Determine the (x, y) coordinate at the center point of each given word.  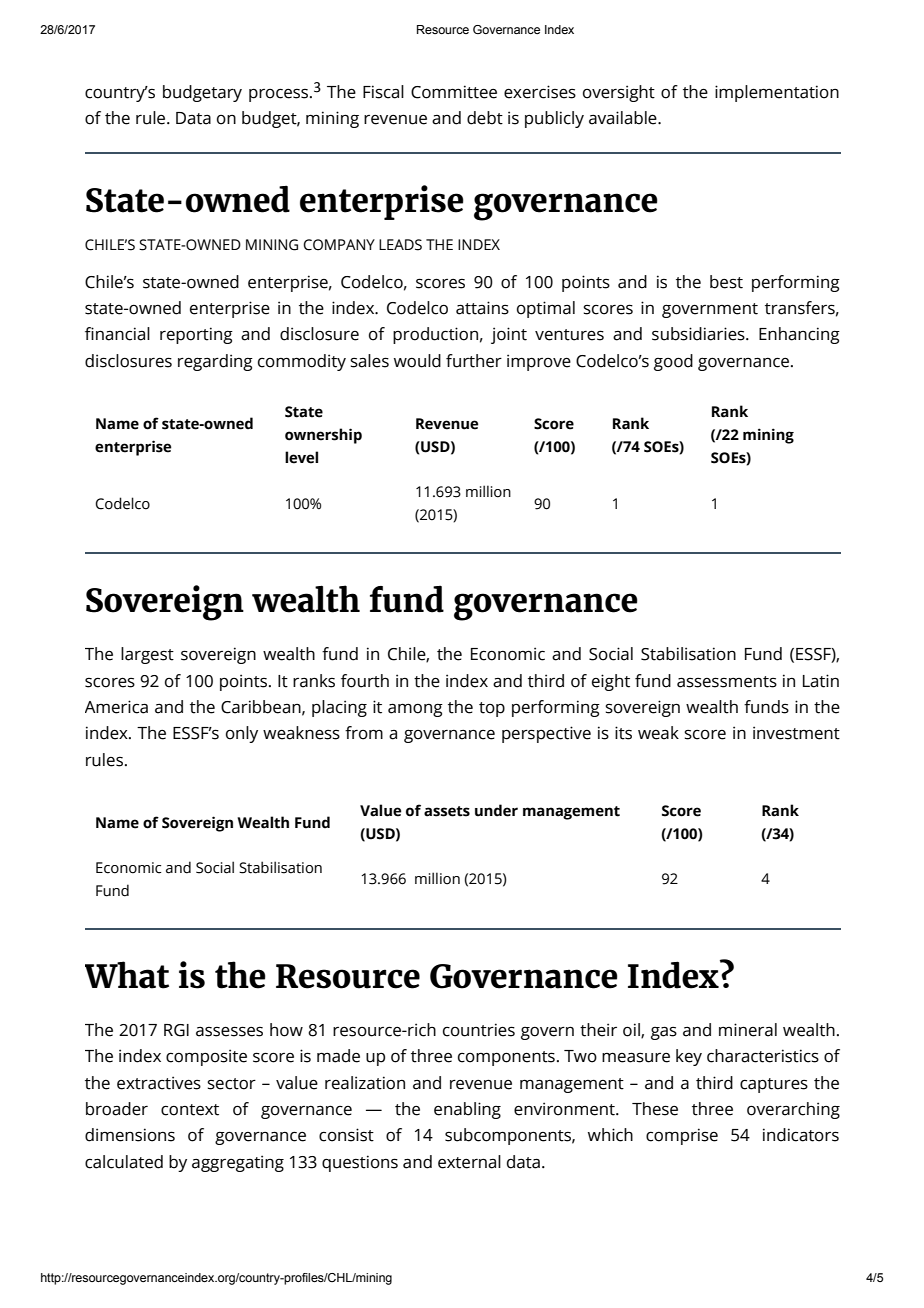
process (280, 95)
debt (485, 118)
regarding (215, 362)
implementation (777, 93)
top (492, 709)
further (474, 361)
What (127, 975)
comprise (682, 1136)
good (673, 362)
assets (447, 811)
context (190, 1110)
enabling (467, 1110)
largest (147, 655)
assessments (727, 682)
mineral (748, 1030)
